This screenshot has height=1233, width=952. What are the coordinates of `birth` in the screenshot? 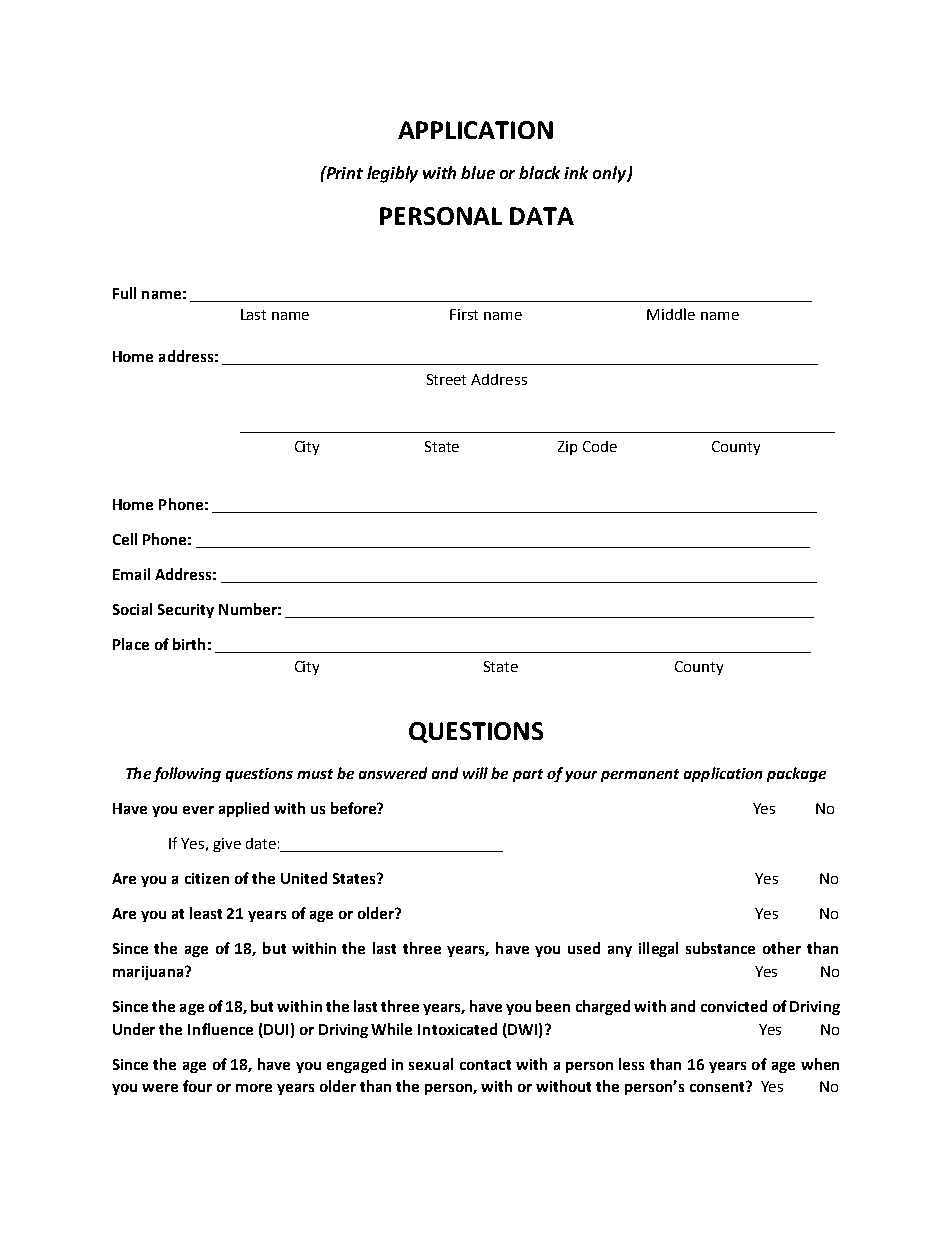 It's located at (189, 644).
